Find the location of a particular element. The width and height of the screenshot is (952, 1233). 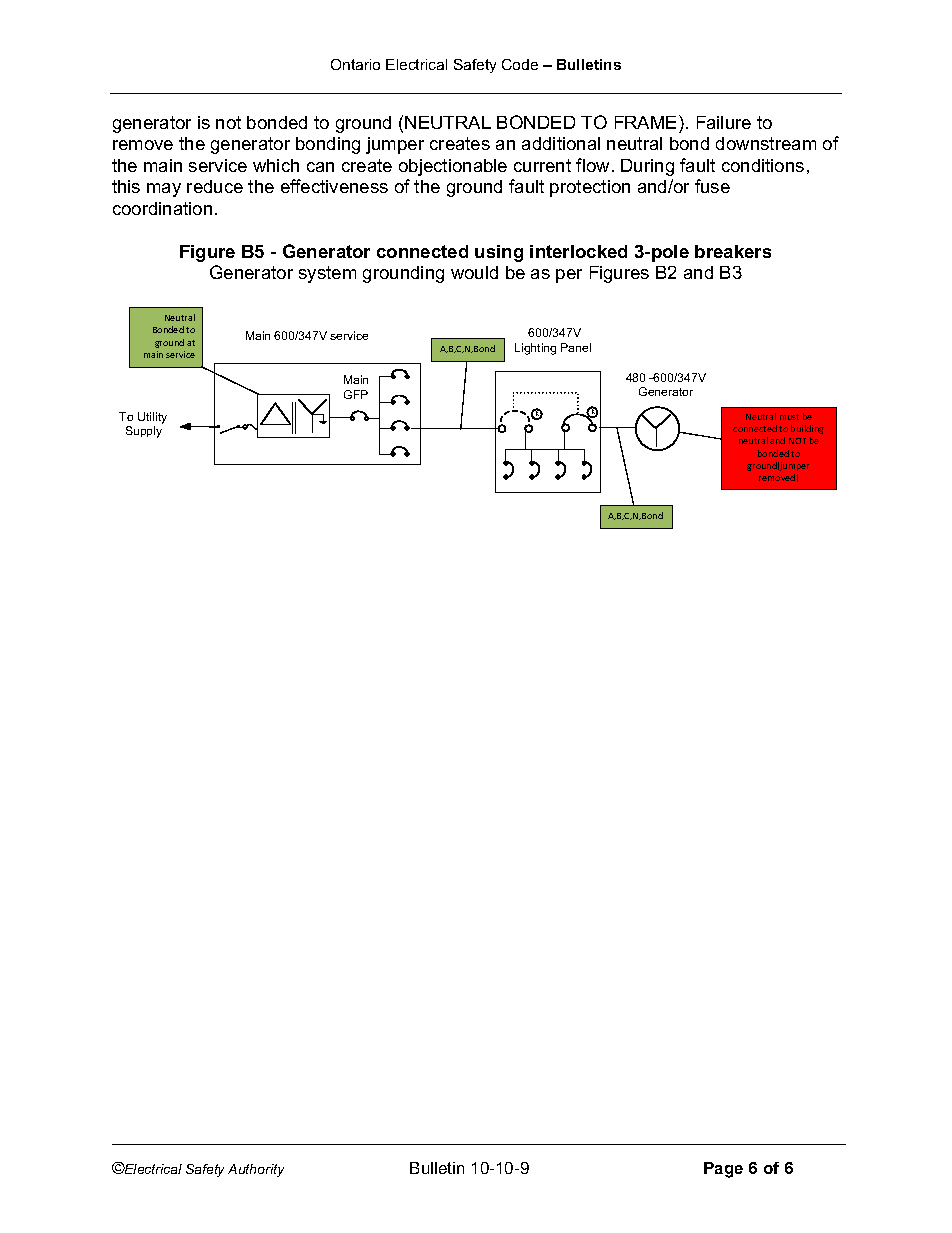

system is located at coordinates (327, 274).
